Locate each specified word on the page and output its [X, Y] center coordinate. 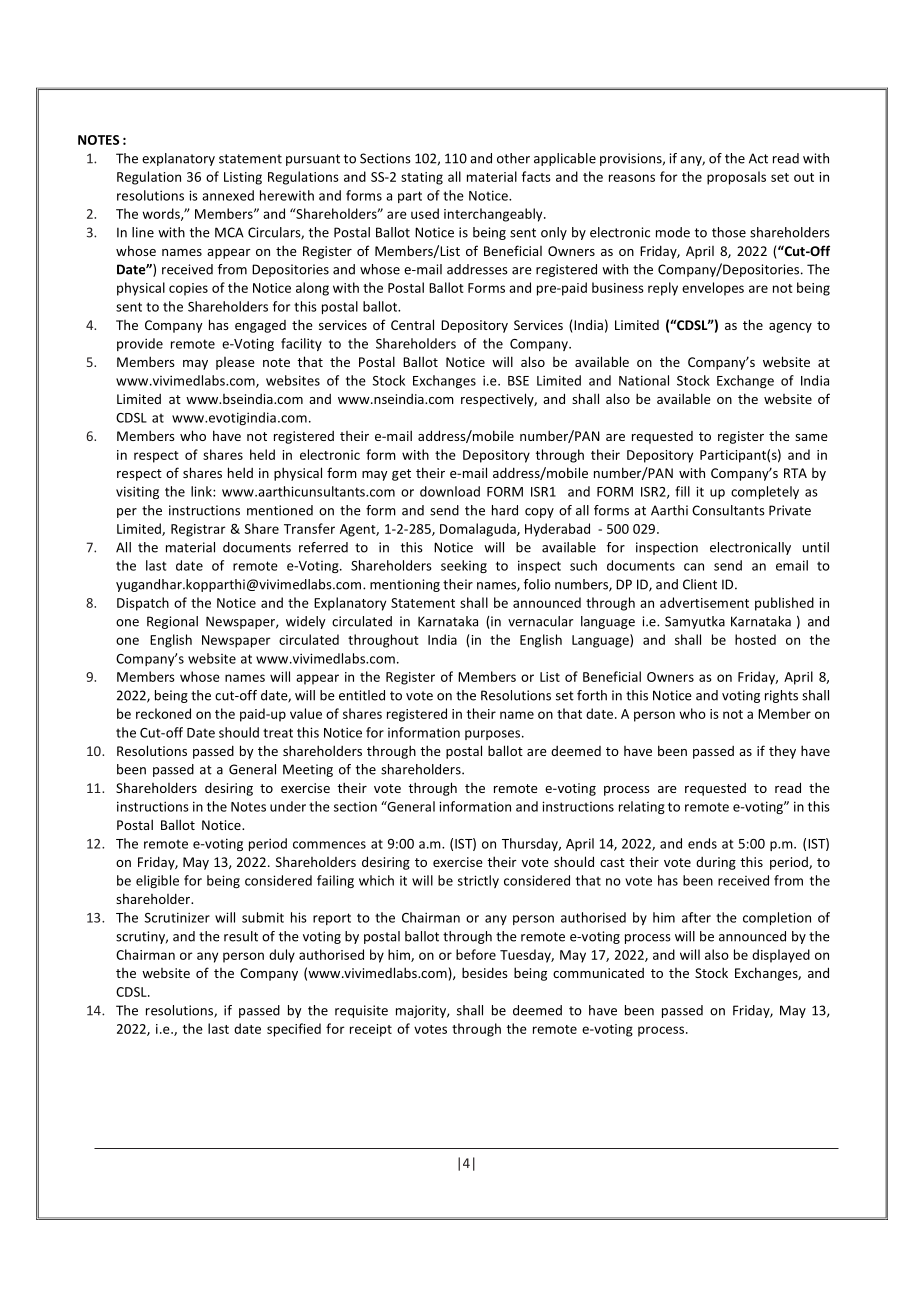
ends [702, 843]
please [235, 363]
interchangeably [494, 215]
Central [412, 324]
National [644, 380]
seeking [464, 566]
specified [294, 1030]
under [288, 806]
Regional [172, 622]
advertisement [704, 602]
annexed [228, 195]
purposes [492, 735]
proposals [736, 178]
